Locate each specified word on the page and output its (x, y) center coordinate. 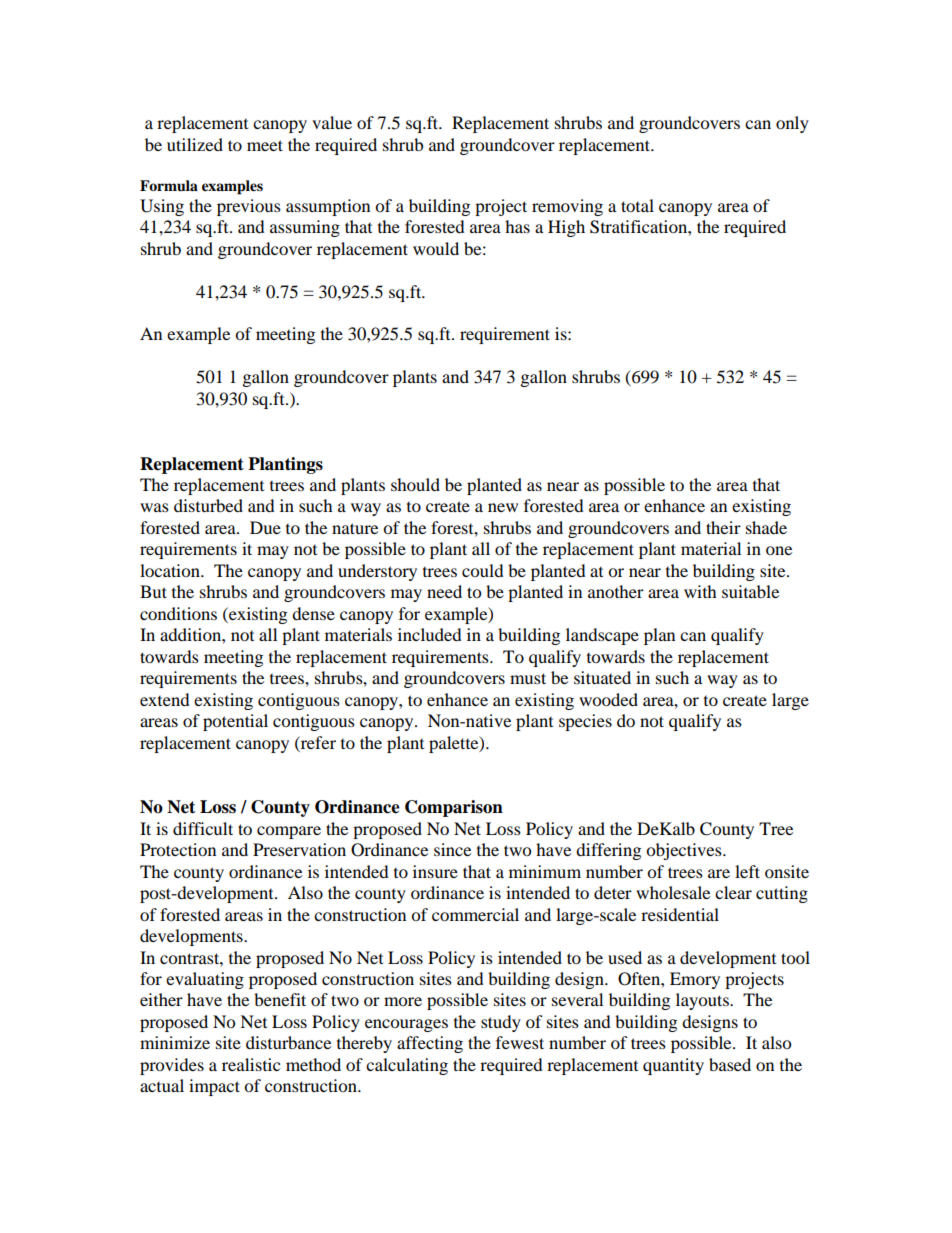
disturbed (208, 505)
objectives (685, 851)
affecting (430, 1044)
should (415, 484)
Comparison (454, 808)
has (517, 226)
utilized (195, 144)
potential (235, 722)
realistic (251, 1064)
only (792, 124)
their (723, 527)
